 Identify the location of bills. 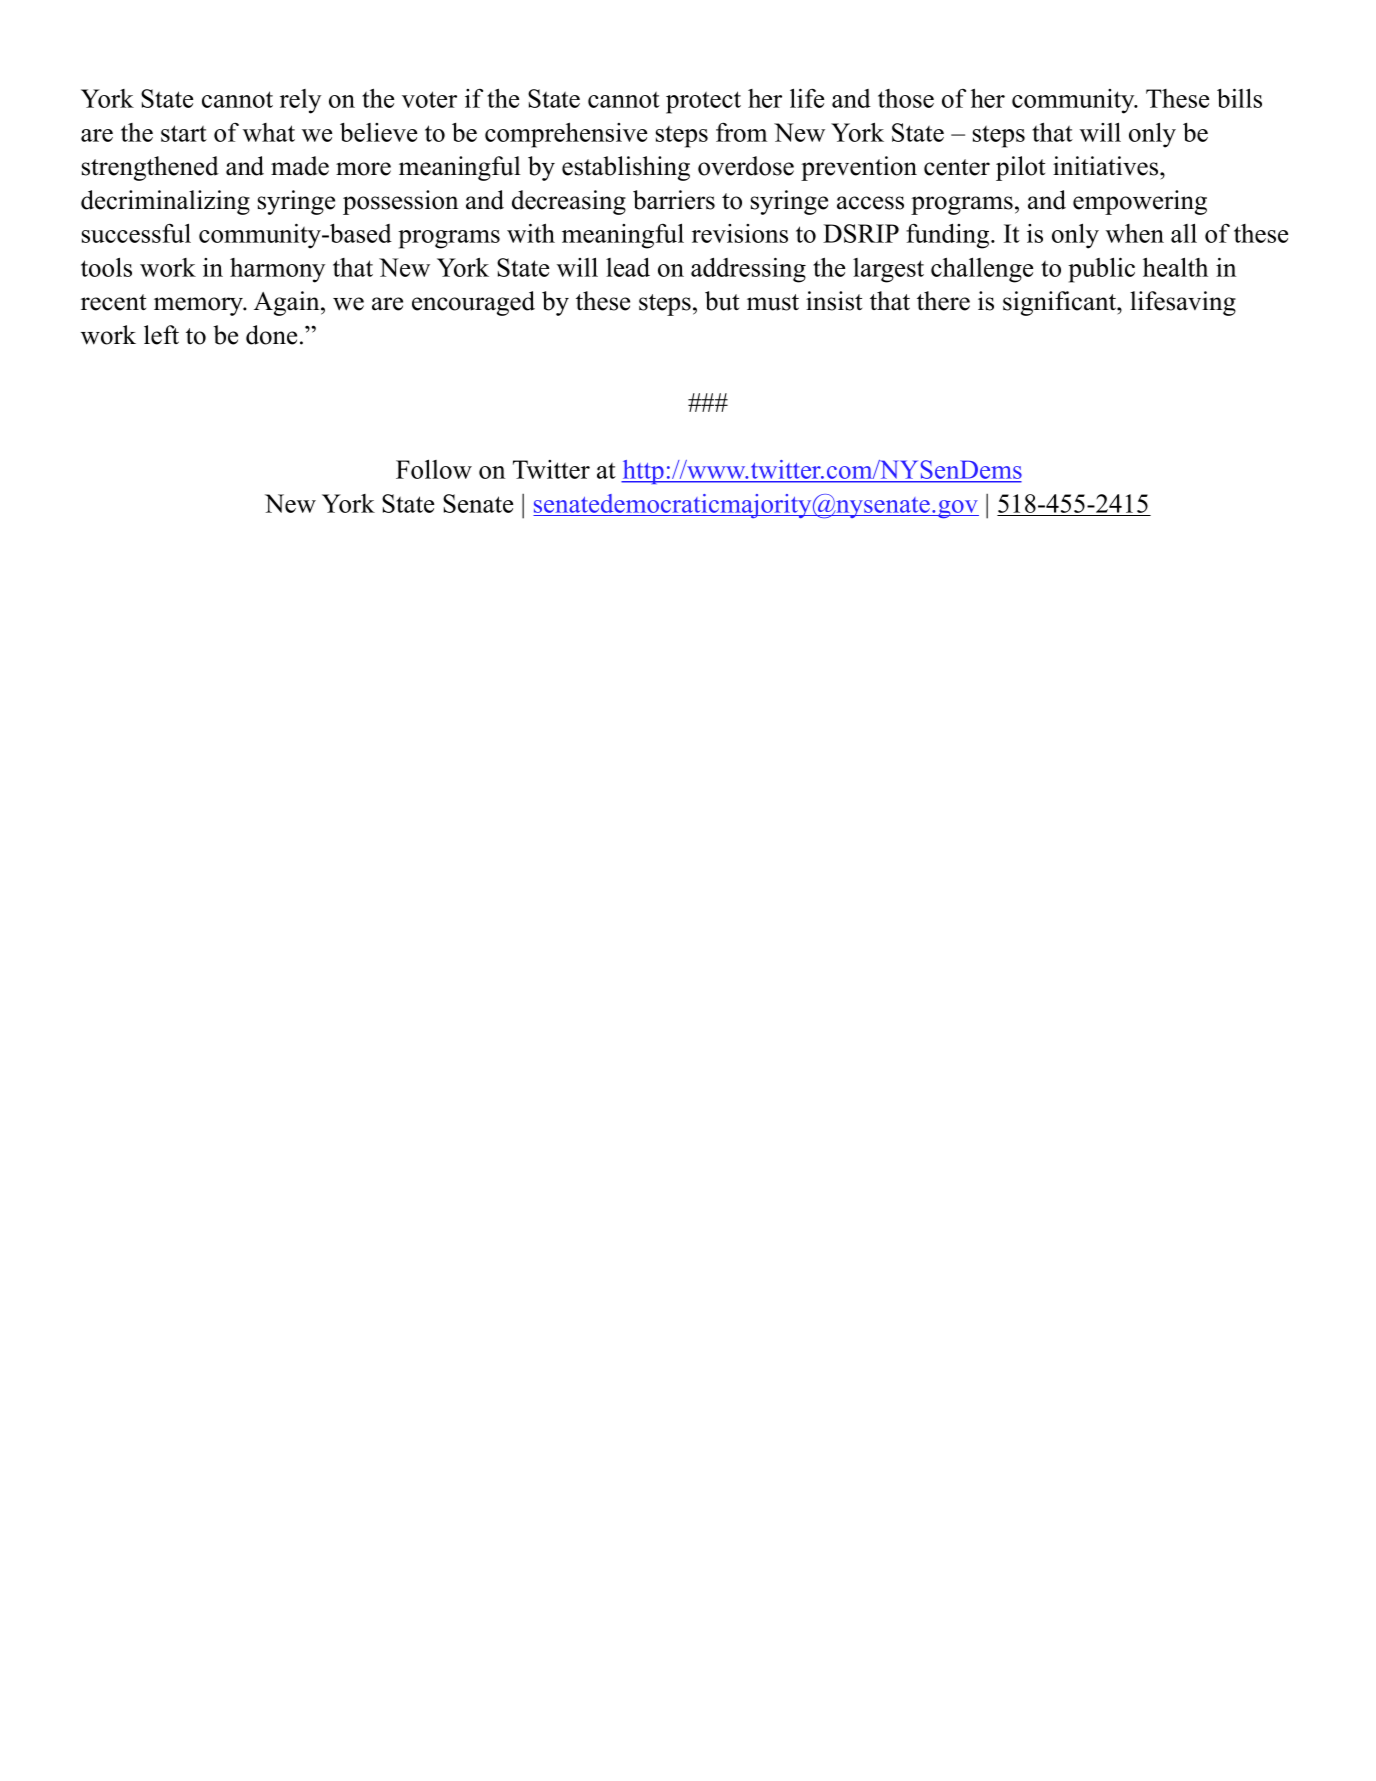
(1239, 98).
